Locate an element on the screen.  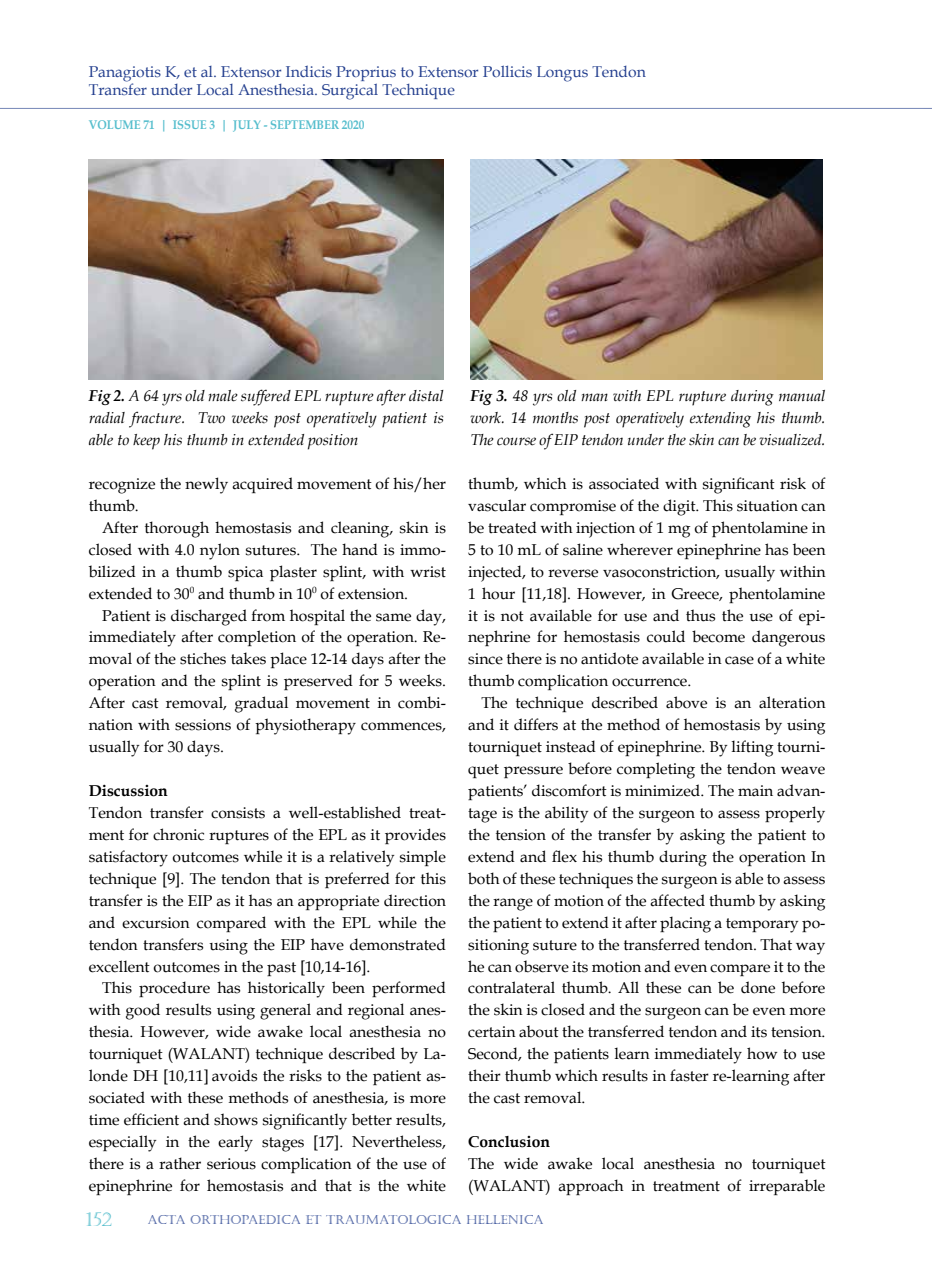
excursion is located at coordinates (156, 923).
